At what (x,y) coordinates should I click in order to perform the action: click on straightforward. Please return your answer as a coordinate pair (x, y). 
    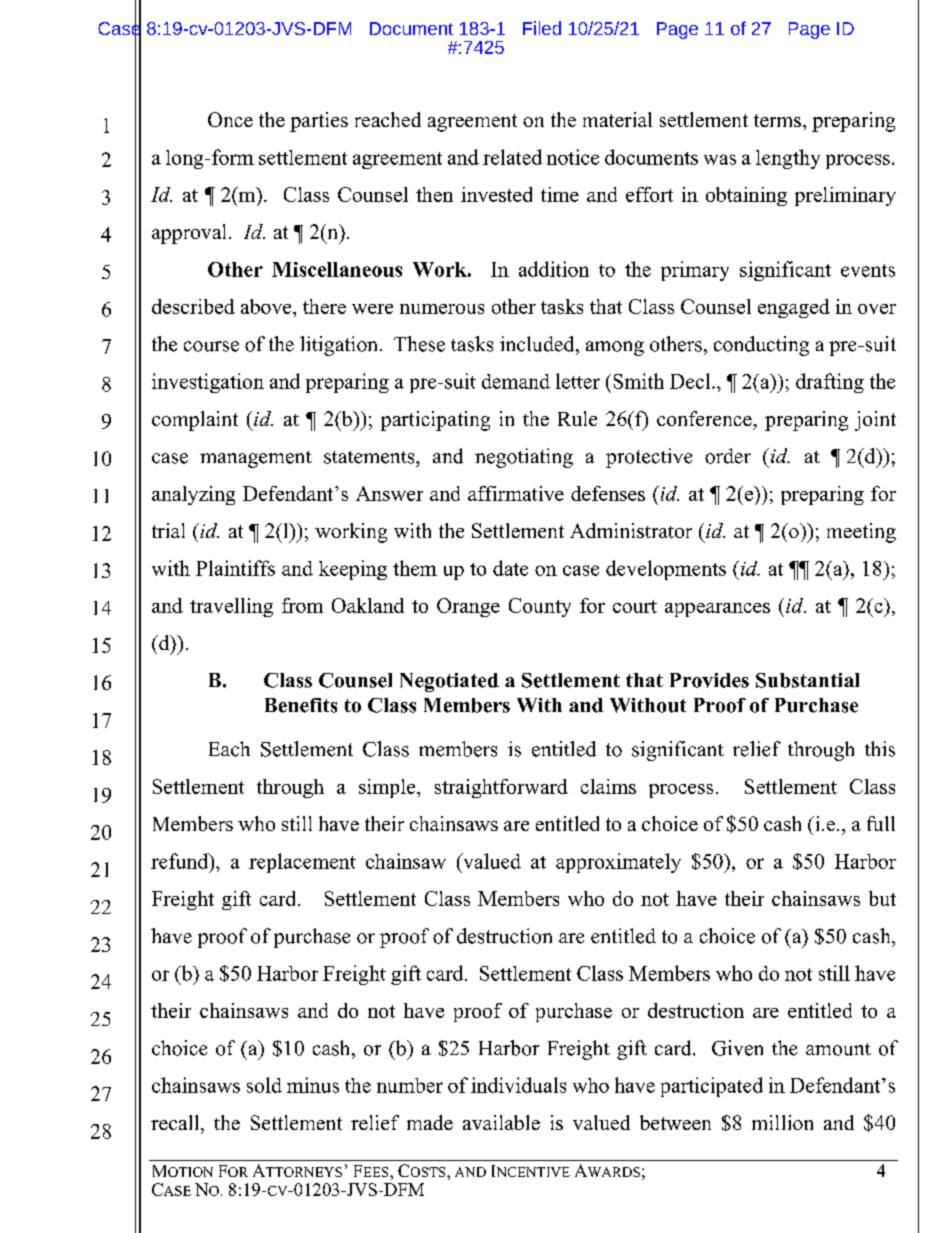
    Looking at the image, I should click on (501, 788).
